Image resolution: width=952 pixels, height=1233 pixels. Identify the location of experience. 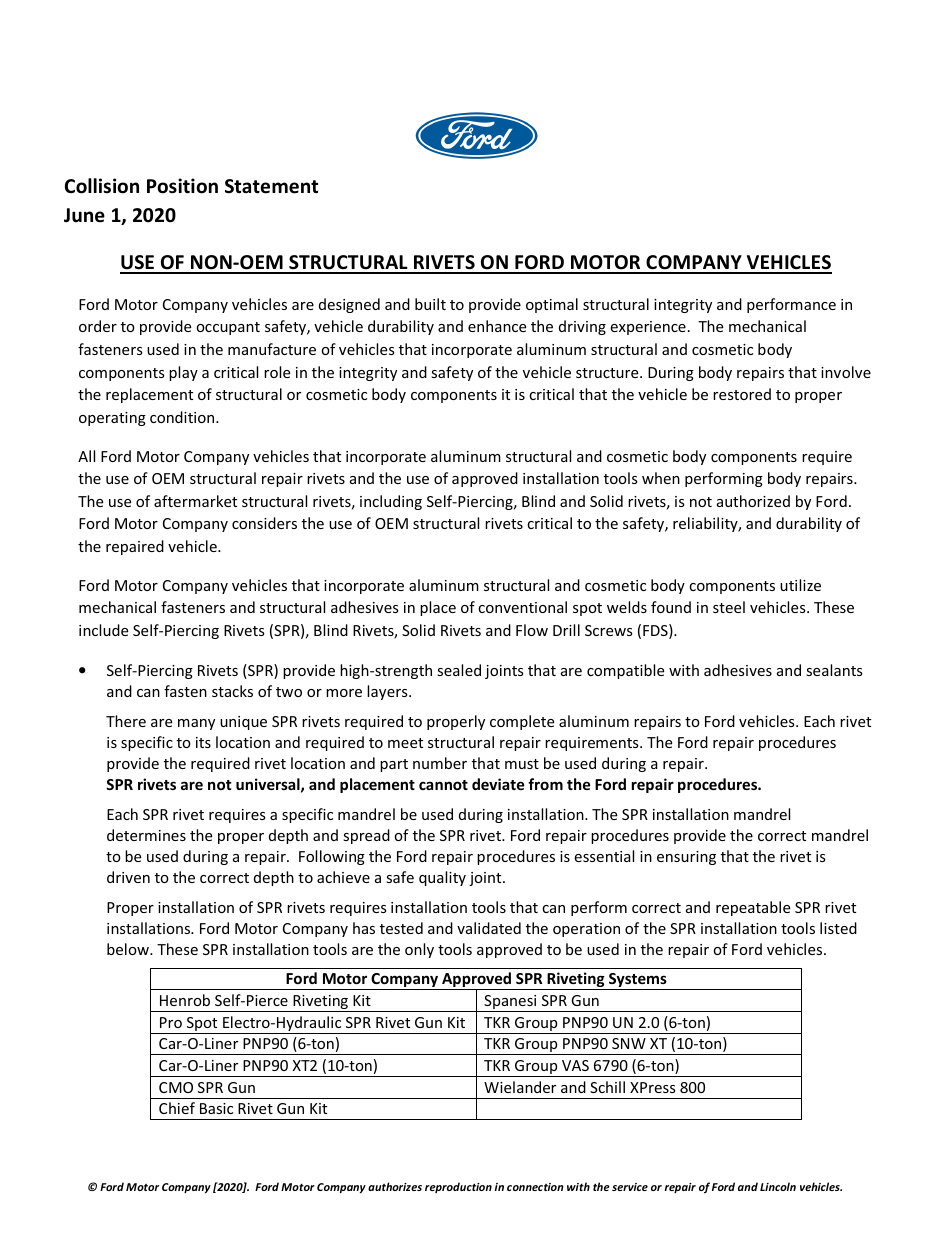
(648, 328).
